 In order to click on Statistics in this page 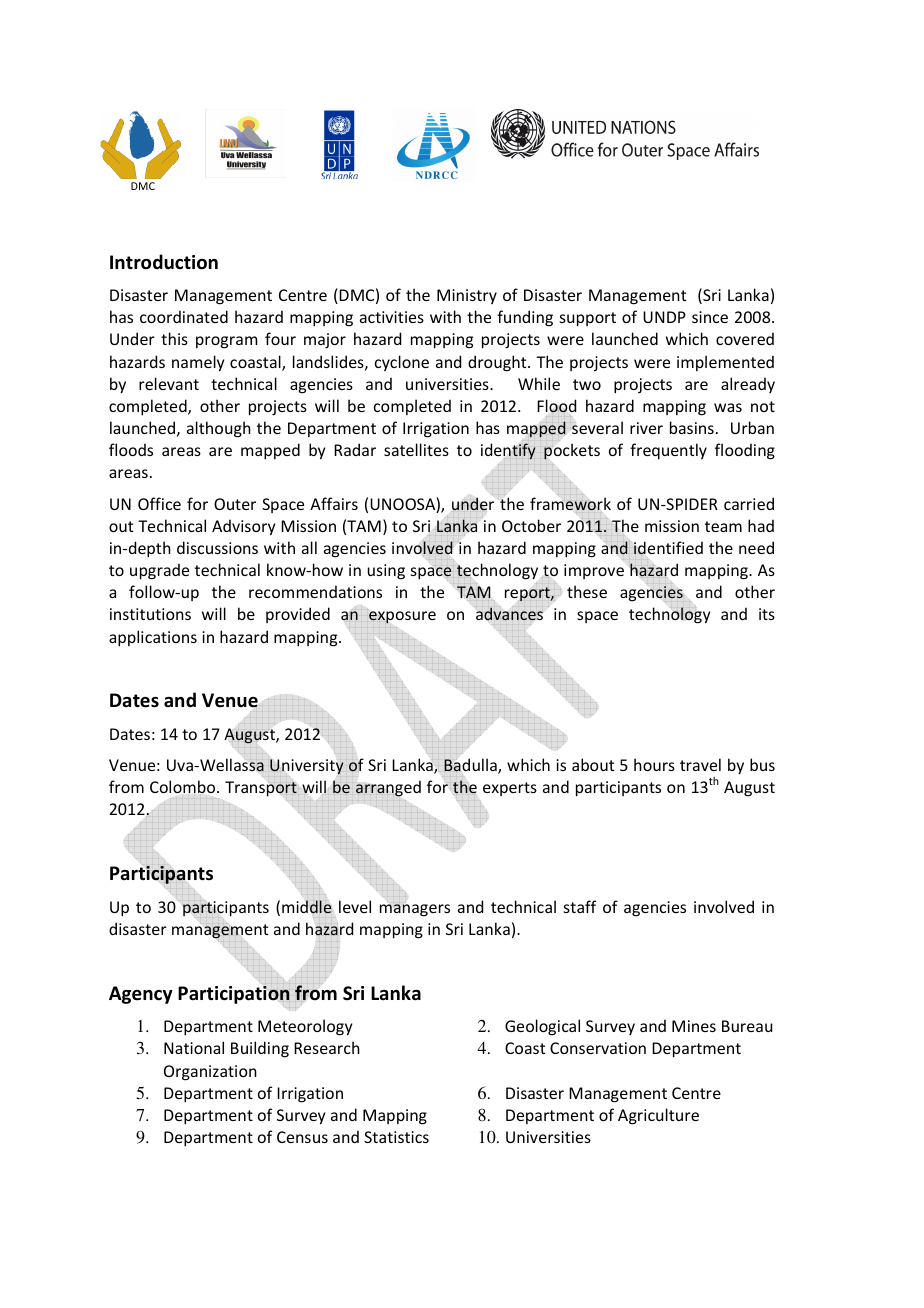, I will do `click(396, 1137)`.
